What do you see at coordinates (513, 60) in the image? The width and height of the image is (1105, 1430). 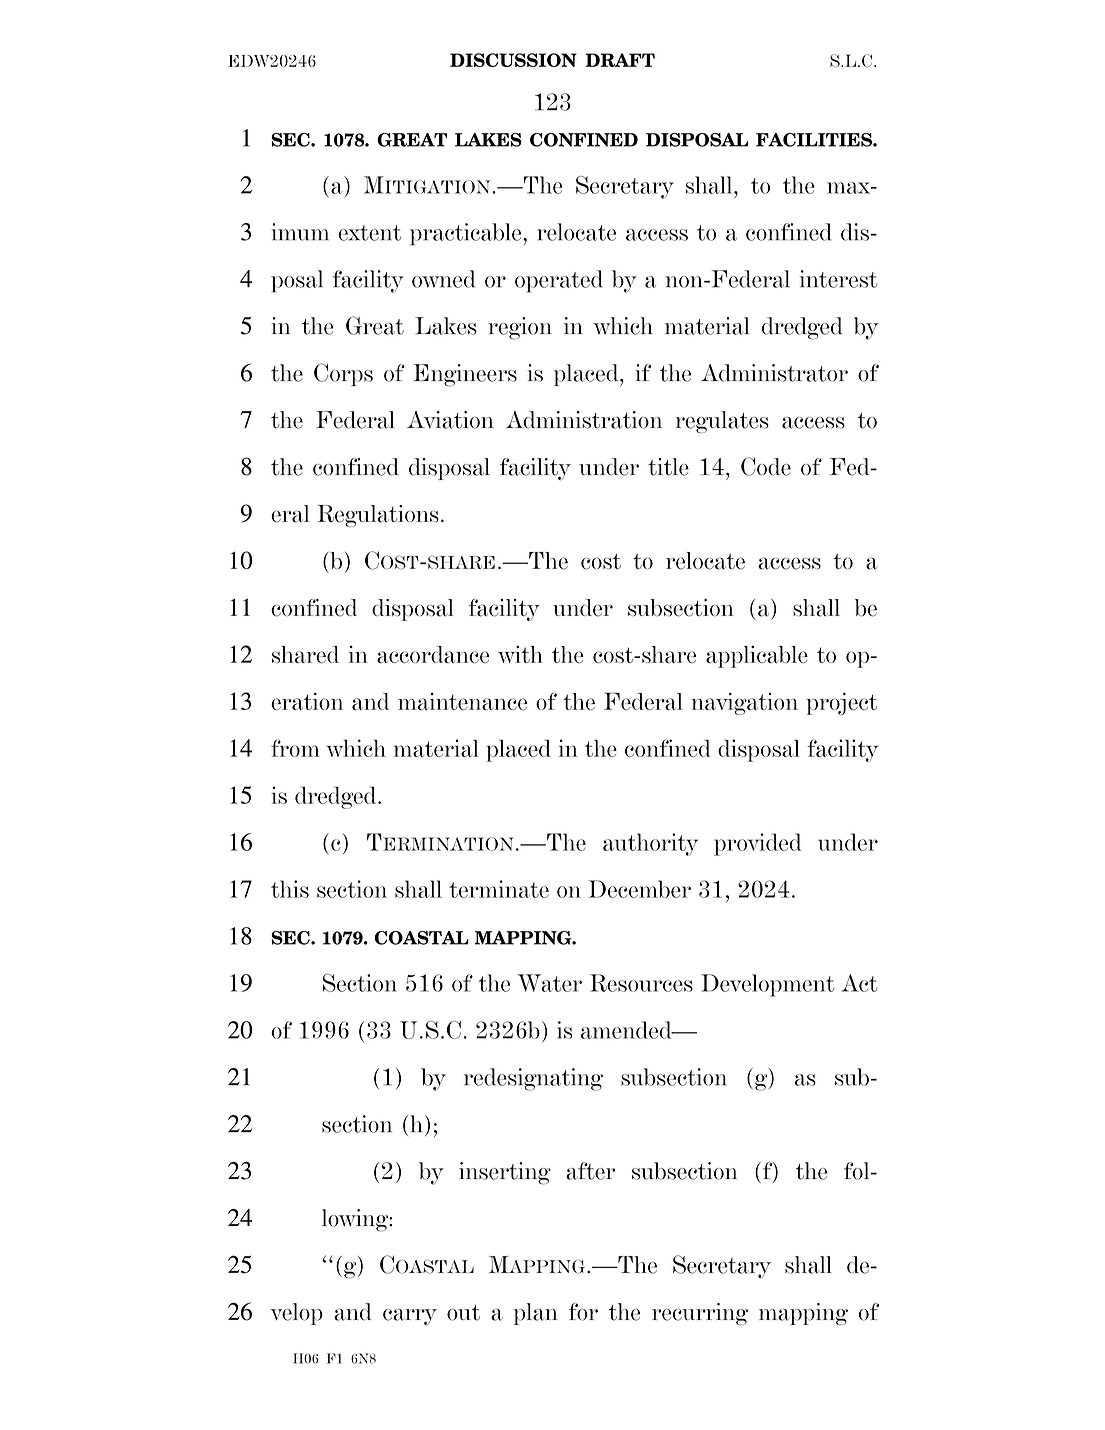 I see `DISCUSSION` at bounding box center [513, 60].
